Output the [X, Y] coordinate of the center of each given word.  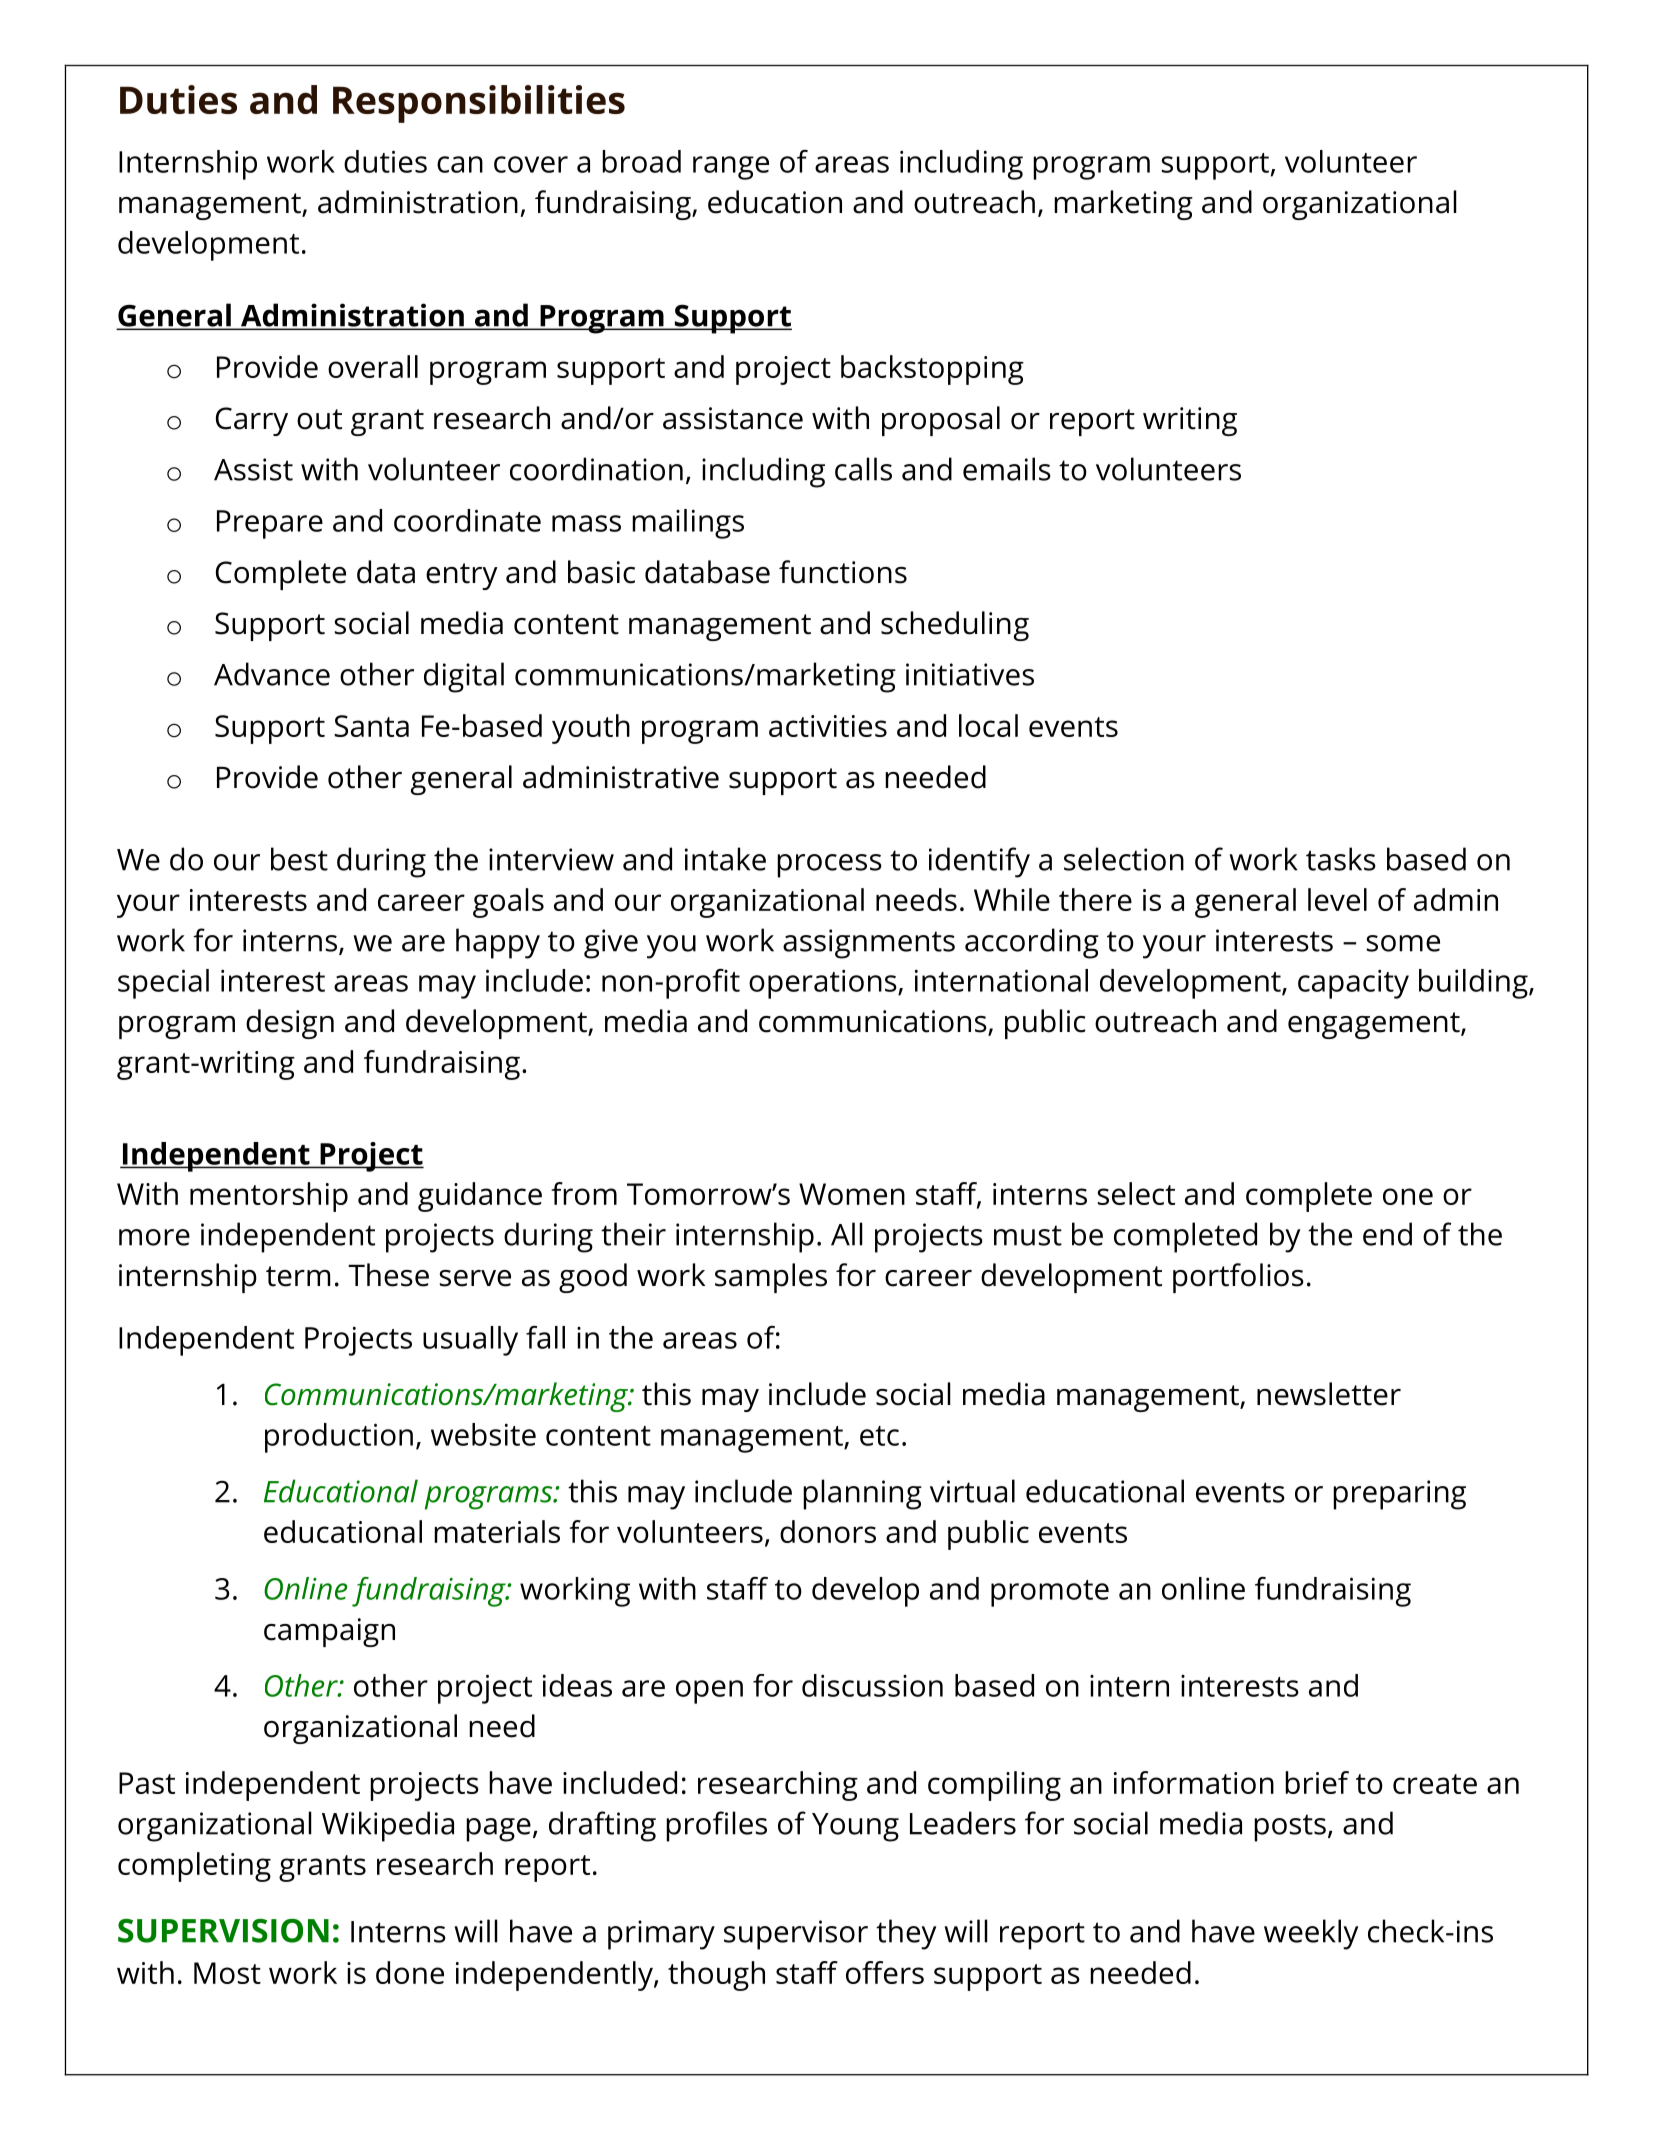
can [460, 164]
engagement [1375, 1025]
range [731, 168]
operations [824, 984]
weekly [1311, 1934]
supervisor [796, 1935]
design [290, 1024]
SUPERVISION [223, 1930]
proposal [941, 421]
